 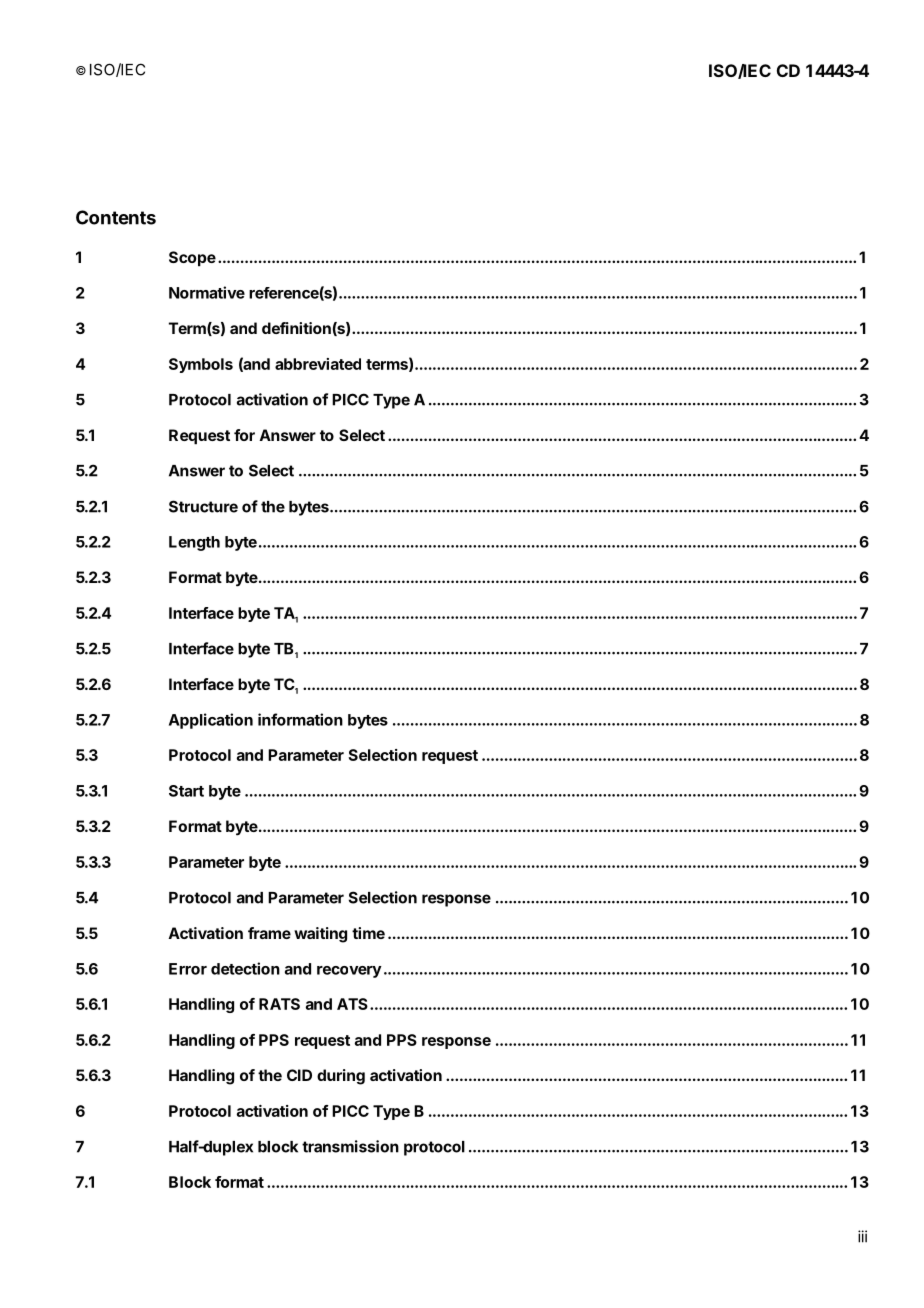 I want to click on Application, so click(x=211, y=721).
